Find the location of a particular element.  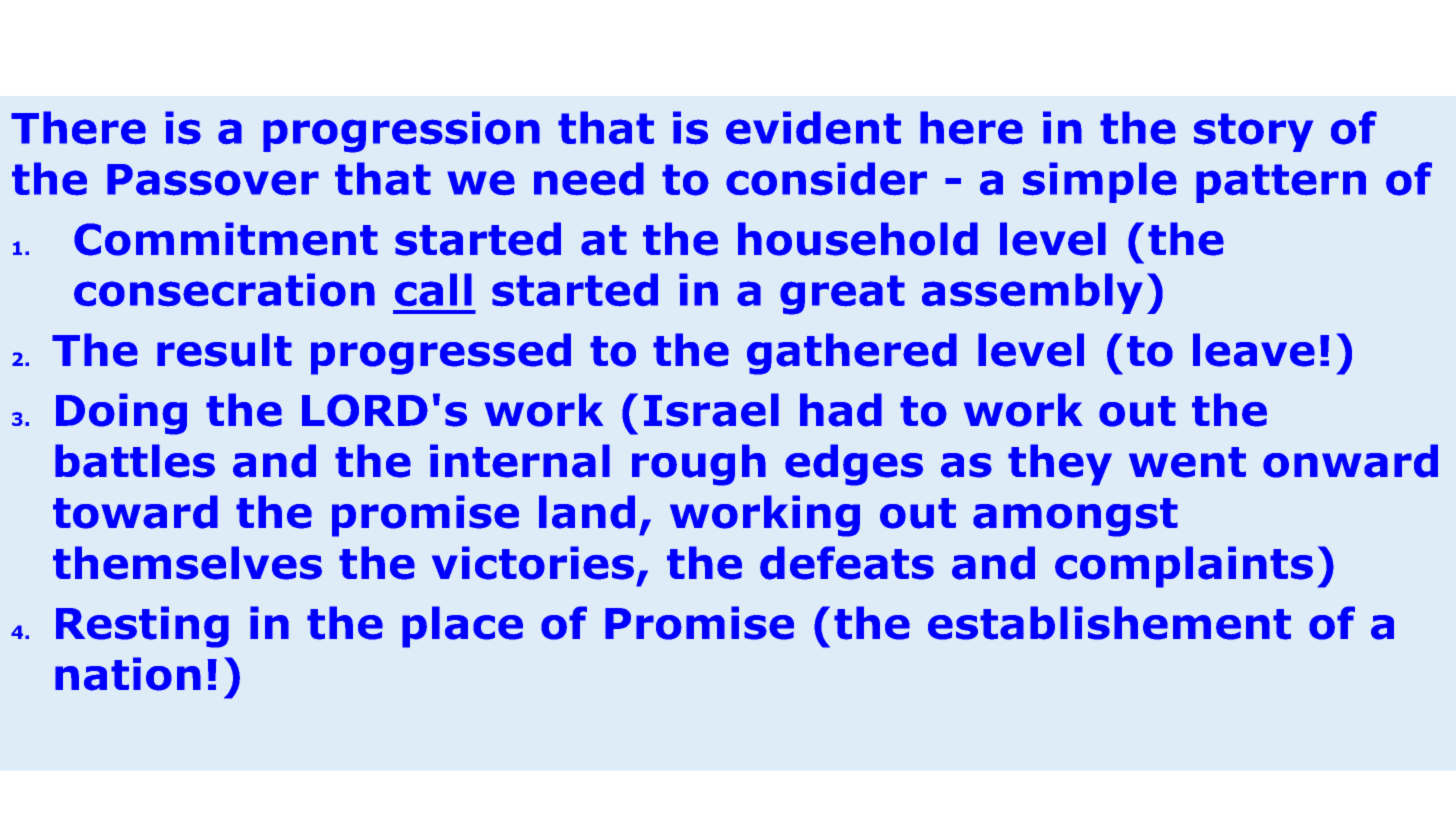

evident is located at coordinates (813, 128).
